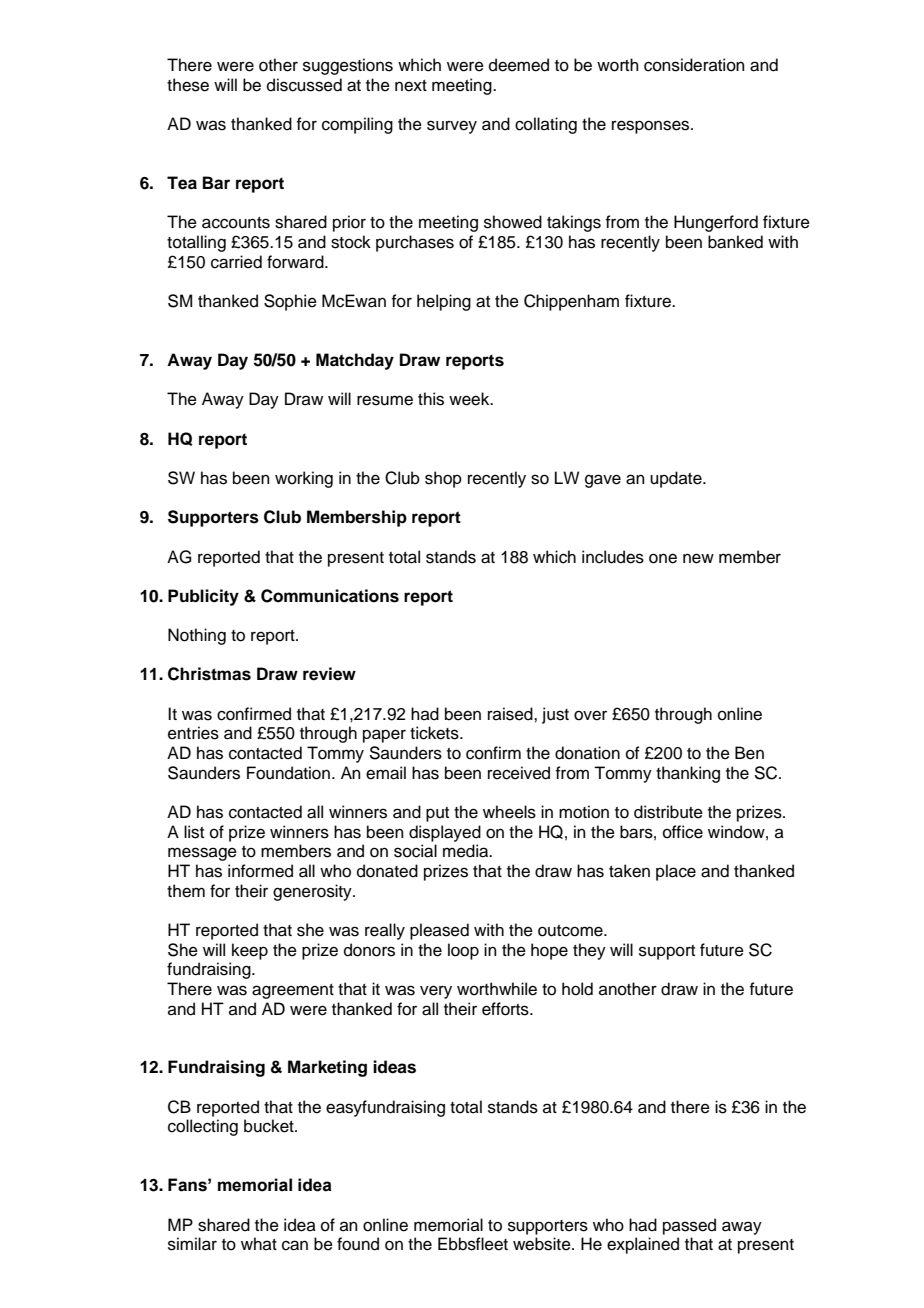  I want to click on Publicity, so click(203, 597).
